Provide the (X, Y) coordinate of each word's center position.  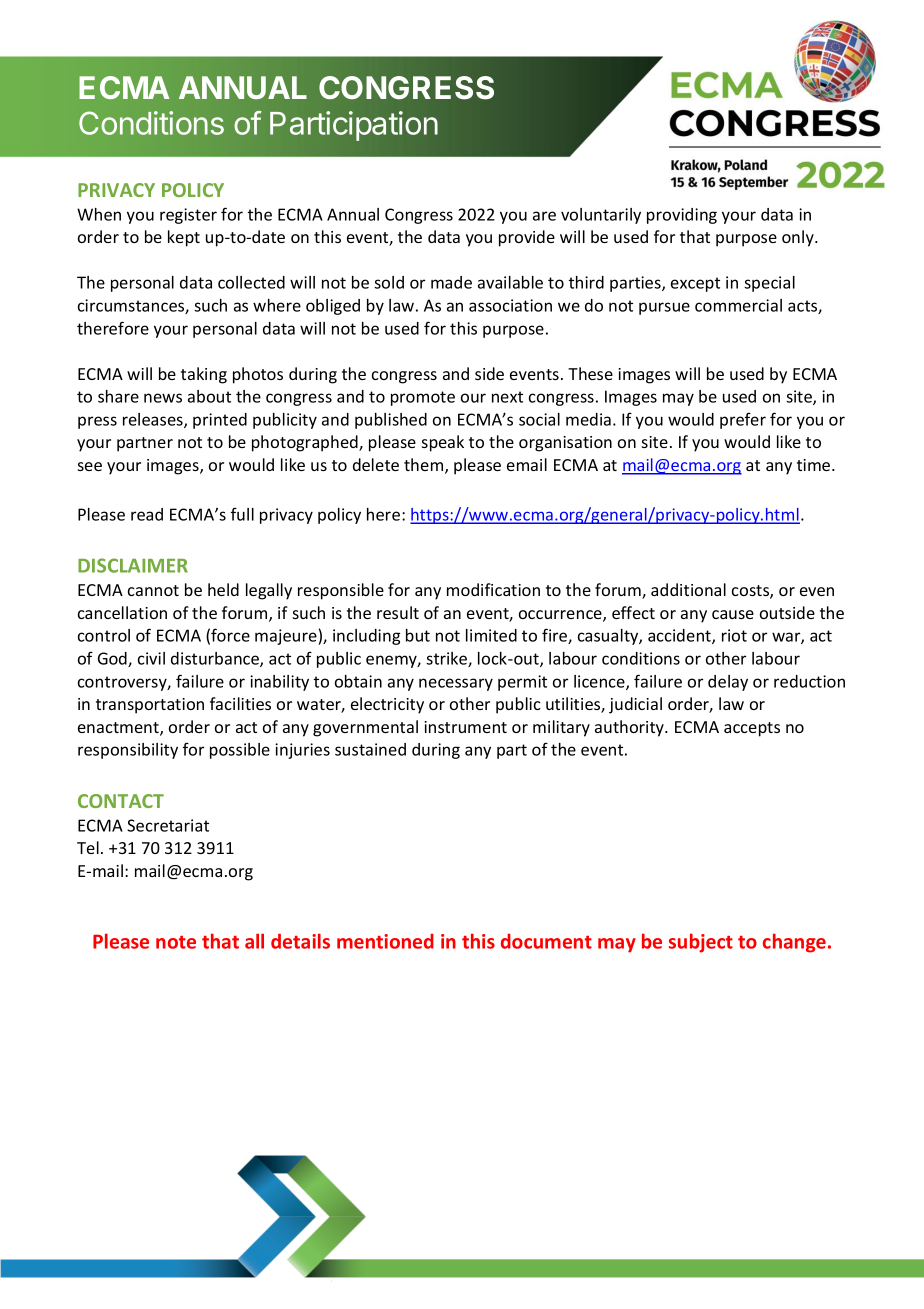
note (176, 942)
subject (701, 943)
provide (527, 238)
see (90, 466)
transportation (150, 706)
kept (184, 238)
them (425, 466)
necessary (456, 684)
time (815, 465)
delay (728, 683)
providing (682, 216)
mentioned (385, 941)
